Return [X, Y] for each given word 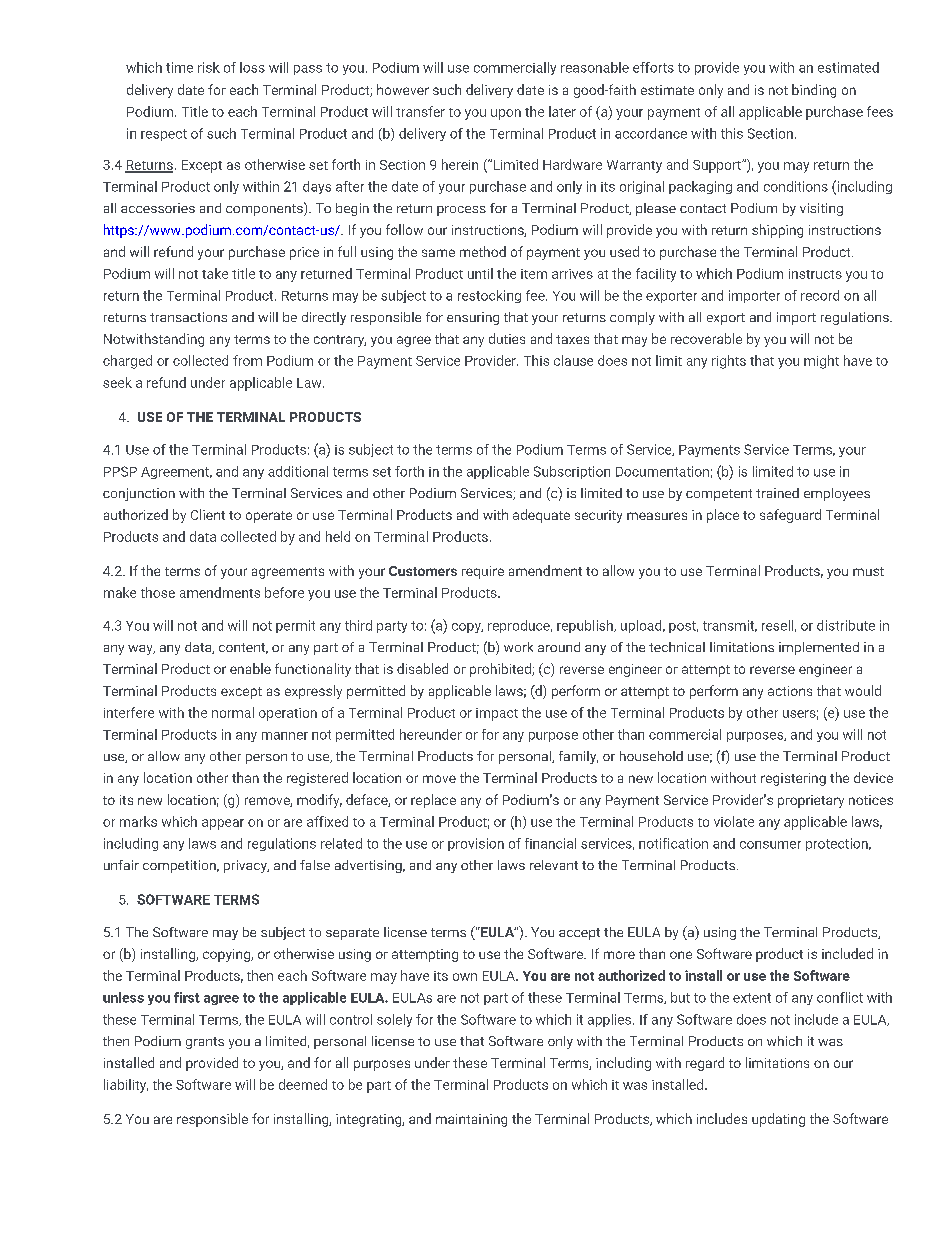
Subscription [572, 472]
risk [209, 67]
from [247, 360]
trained [777, 493]
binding [814, 91]
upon [506, 114]
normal [233, 712]
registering [793, 779]
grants [205, 1043]
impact [497, 714]
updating [778, 1120]
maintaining [471, 1120]
